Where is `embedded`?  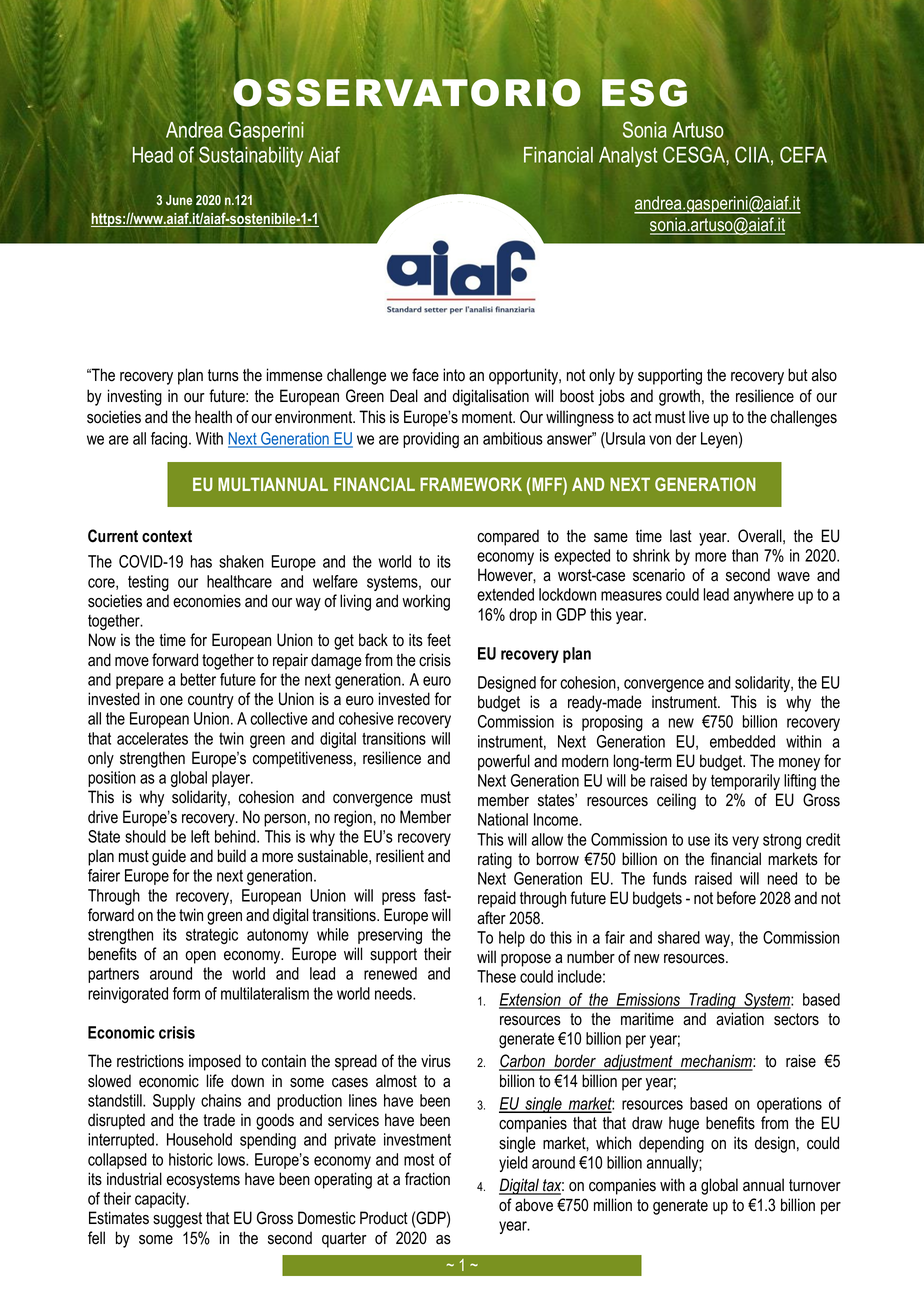 embedded is located at coordinates (742, 741).
